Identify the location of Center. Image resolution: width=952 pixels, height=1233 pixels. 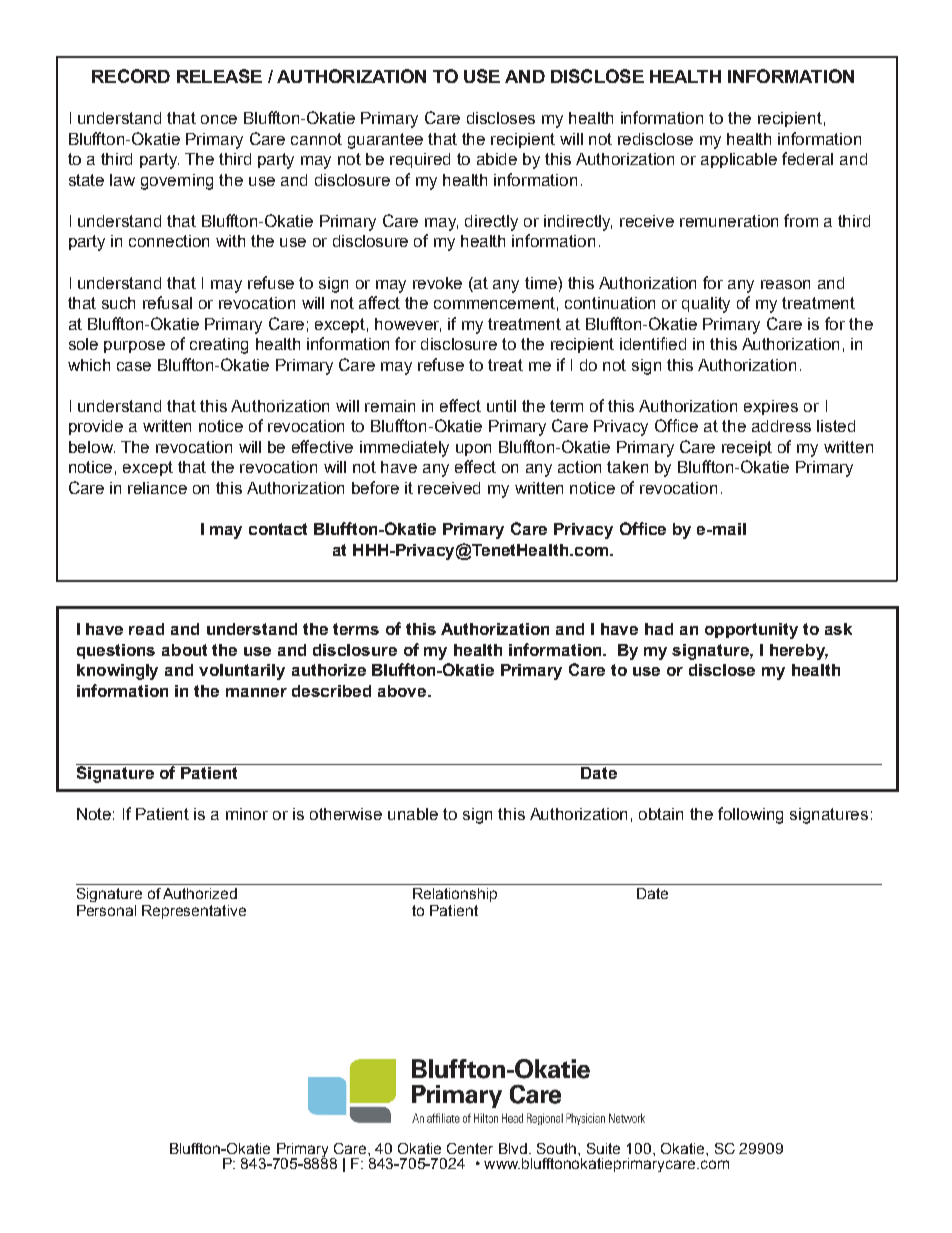
(470, 1148).
